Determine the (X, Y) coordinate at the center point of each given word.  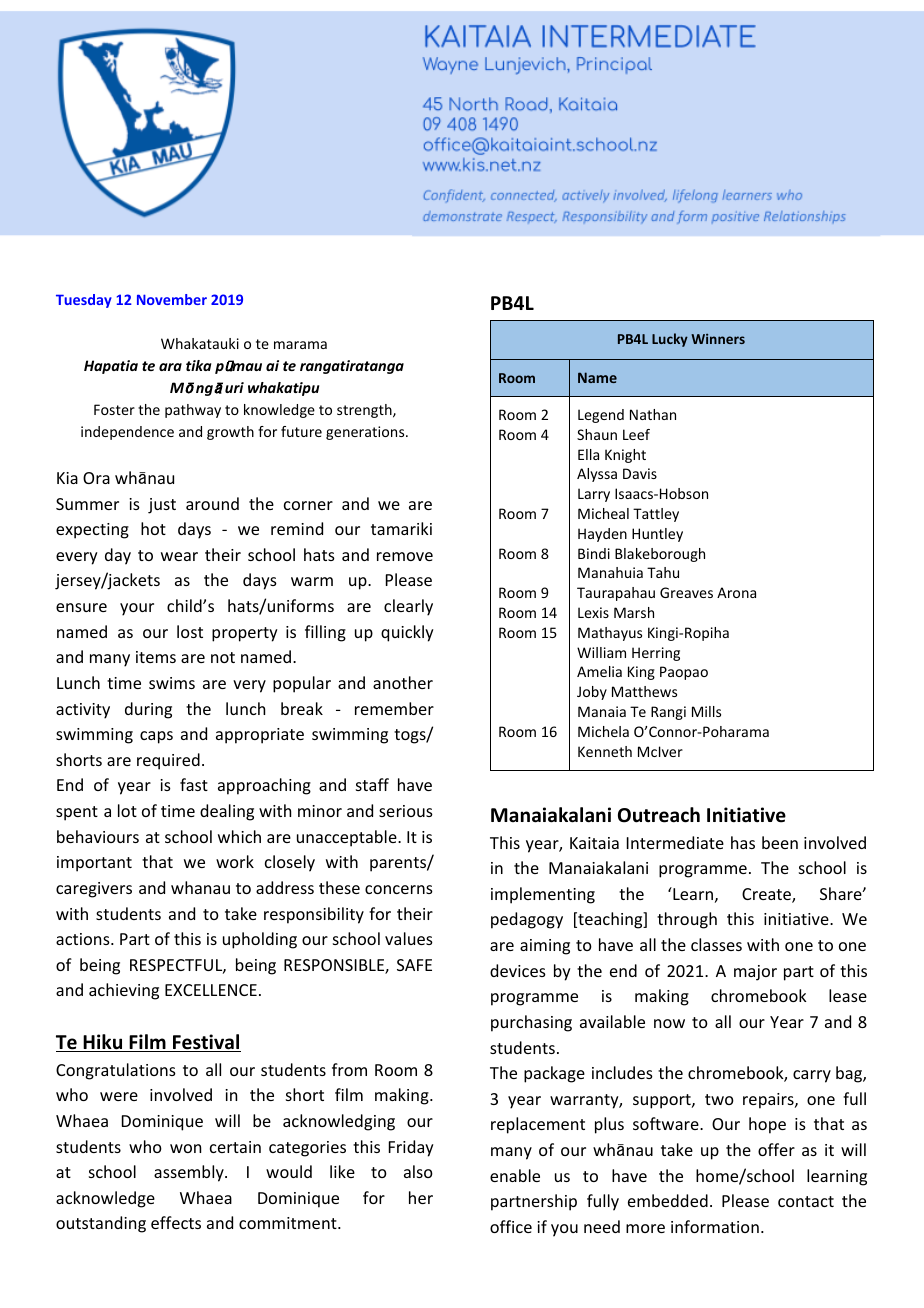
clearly (408, 607)
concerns (399, 889)
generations (365, 433)
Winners (718, 339)
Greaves (686, 592)
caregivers (94, 890)
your (137, 609)
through (687, 920)
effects (176, 1222)
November (172, 299)
